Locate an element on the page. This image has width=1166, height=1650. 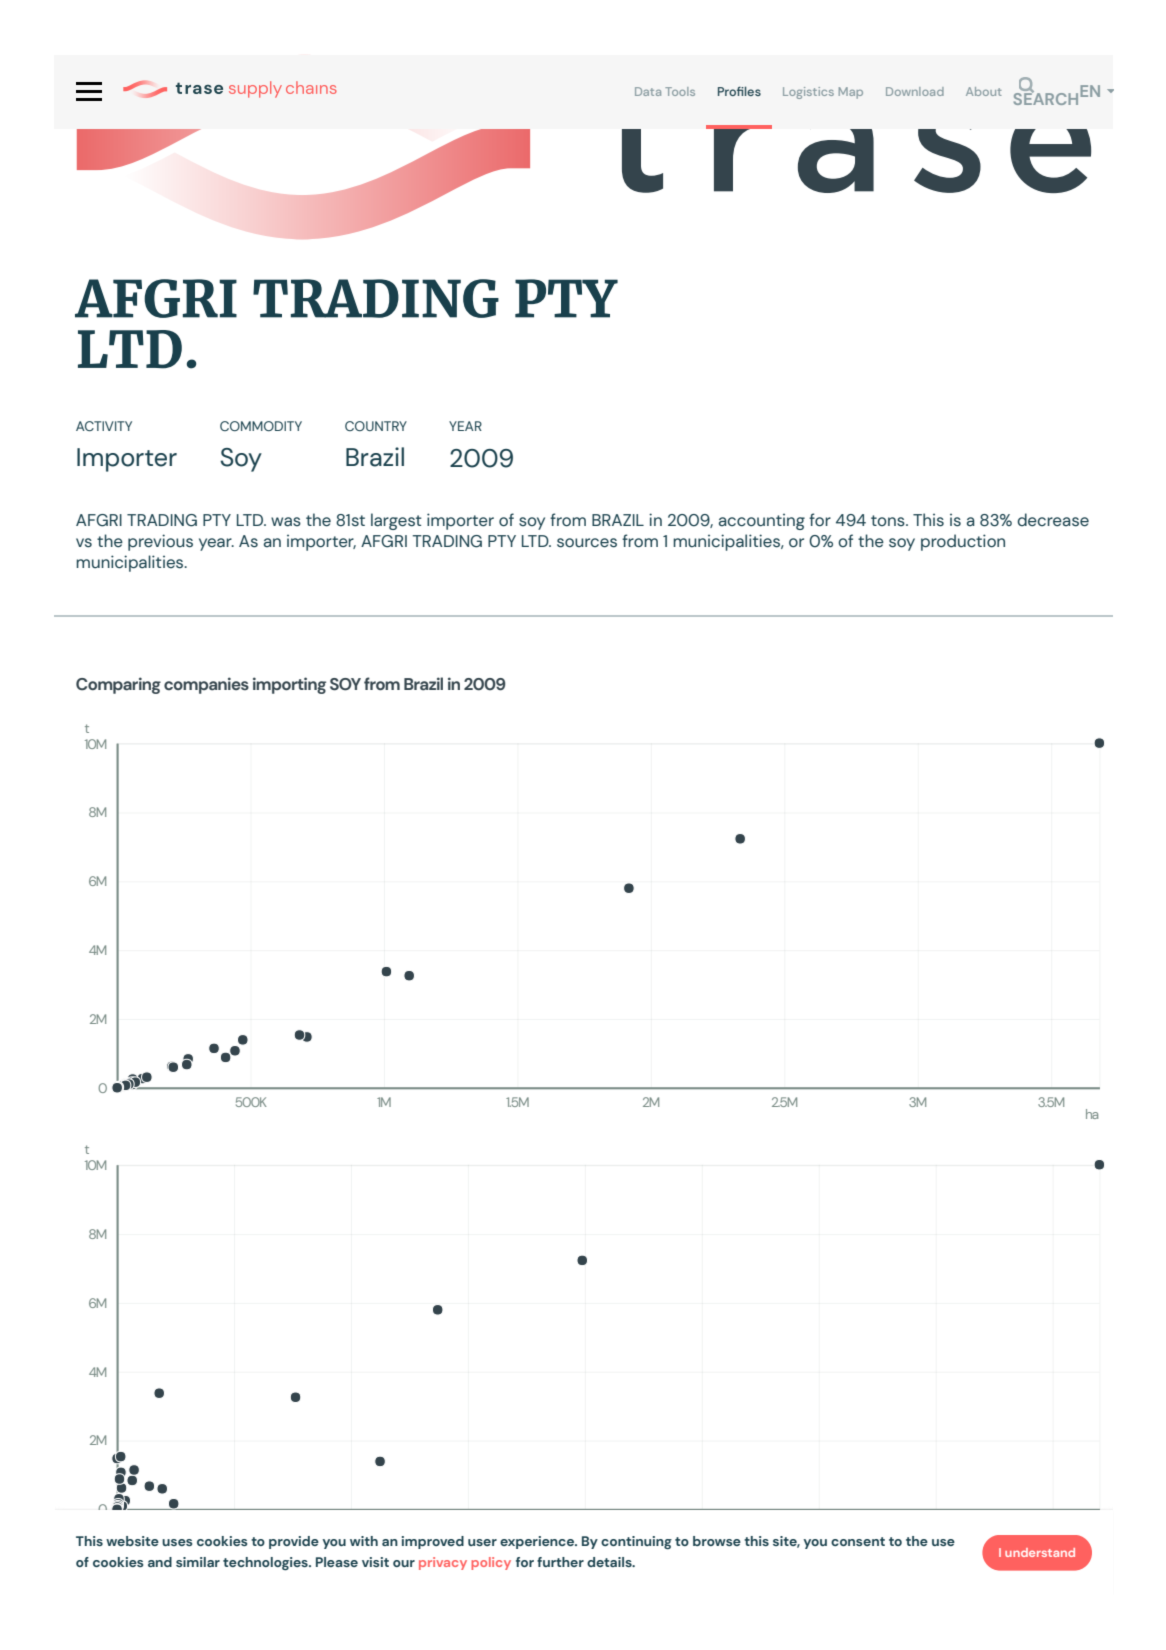
consent is located at coordinates (858, 1541).
